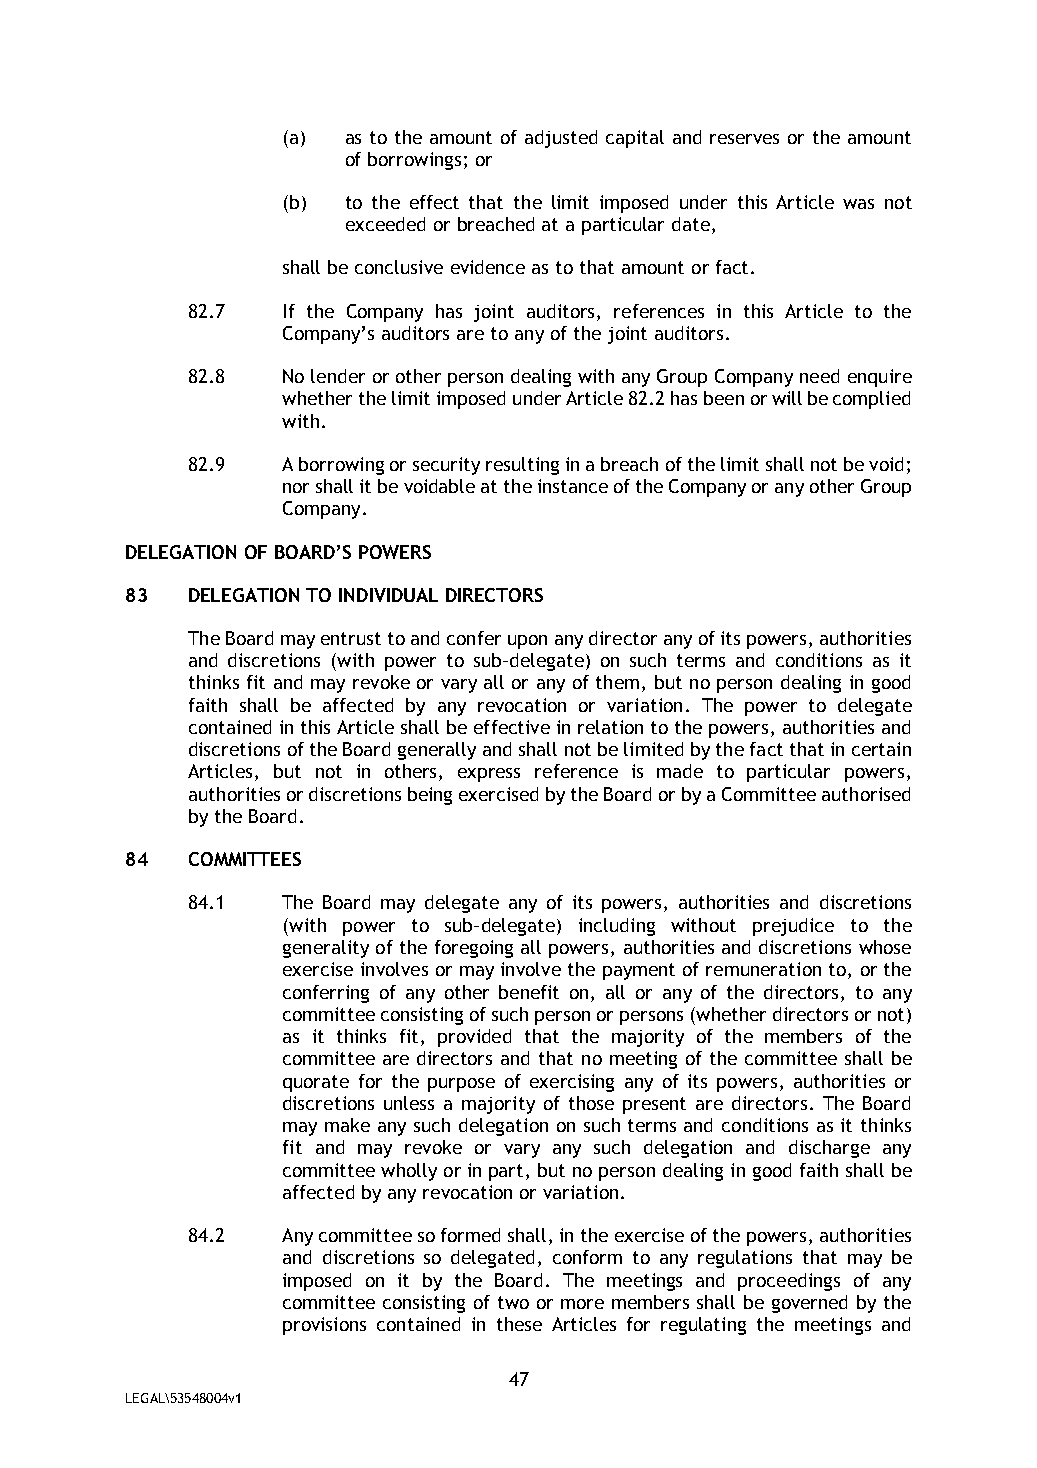  Describe the element at coordinates (561, 139) in the document. I see `adjusted` at that location.
